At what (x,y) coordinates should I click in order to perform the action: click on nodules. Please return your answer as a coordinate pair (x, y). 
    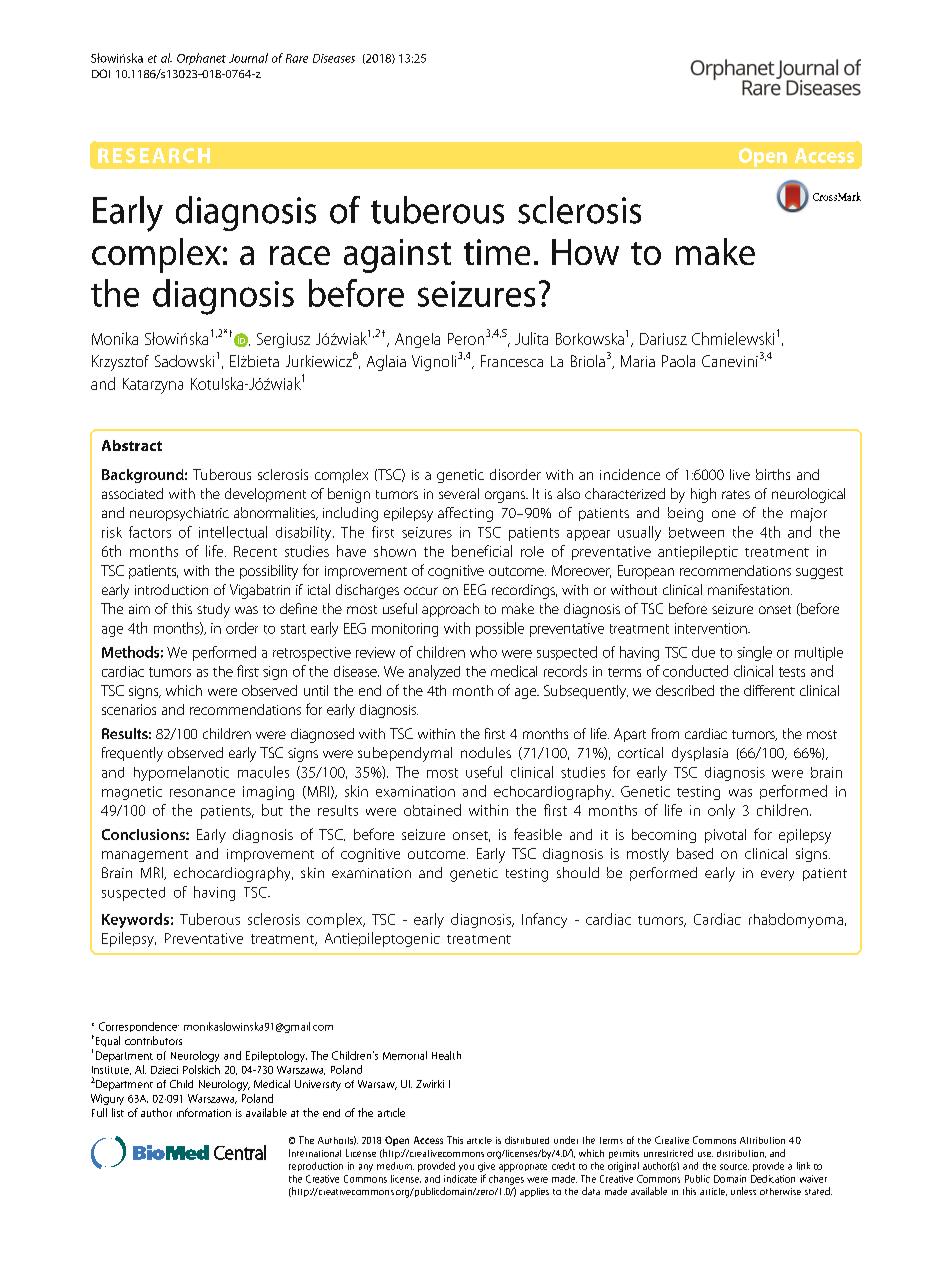
    Looking at the image, I should click on (486, 752).
